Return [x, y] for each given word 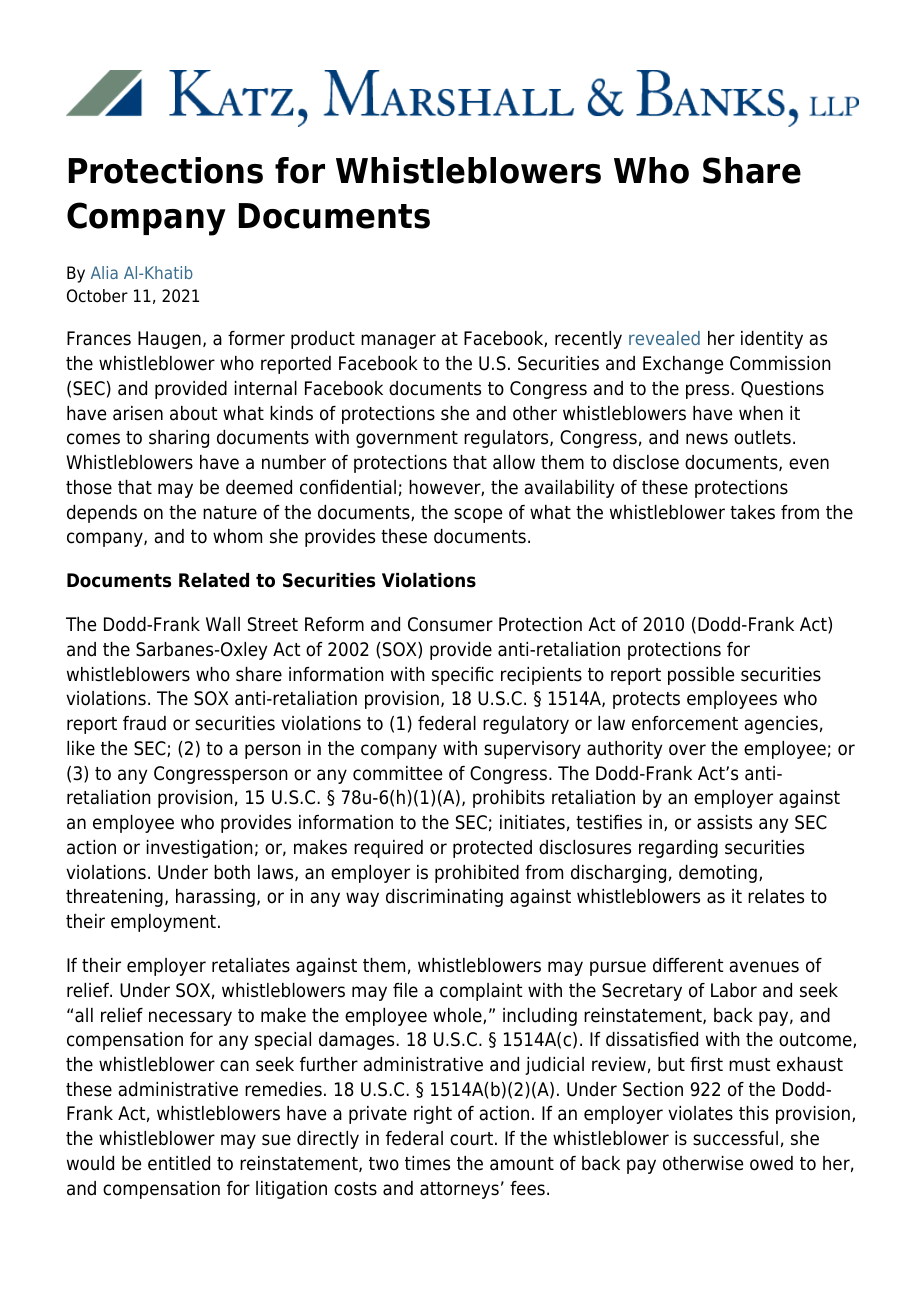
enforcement [685, 723]
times [427, 1163]
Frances [99, 338]
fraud [144, 723]
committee [397, 773]
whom [237, 536]
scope [478, 515]
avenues [764, 967]
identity [772, 340]
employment [163, 923]
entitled [179, 1163]
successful [735, 1138]
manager [398, 341]
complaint [481, 992]
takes [752, 512]
